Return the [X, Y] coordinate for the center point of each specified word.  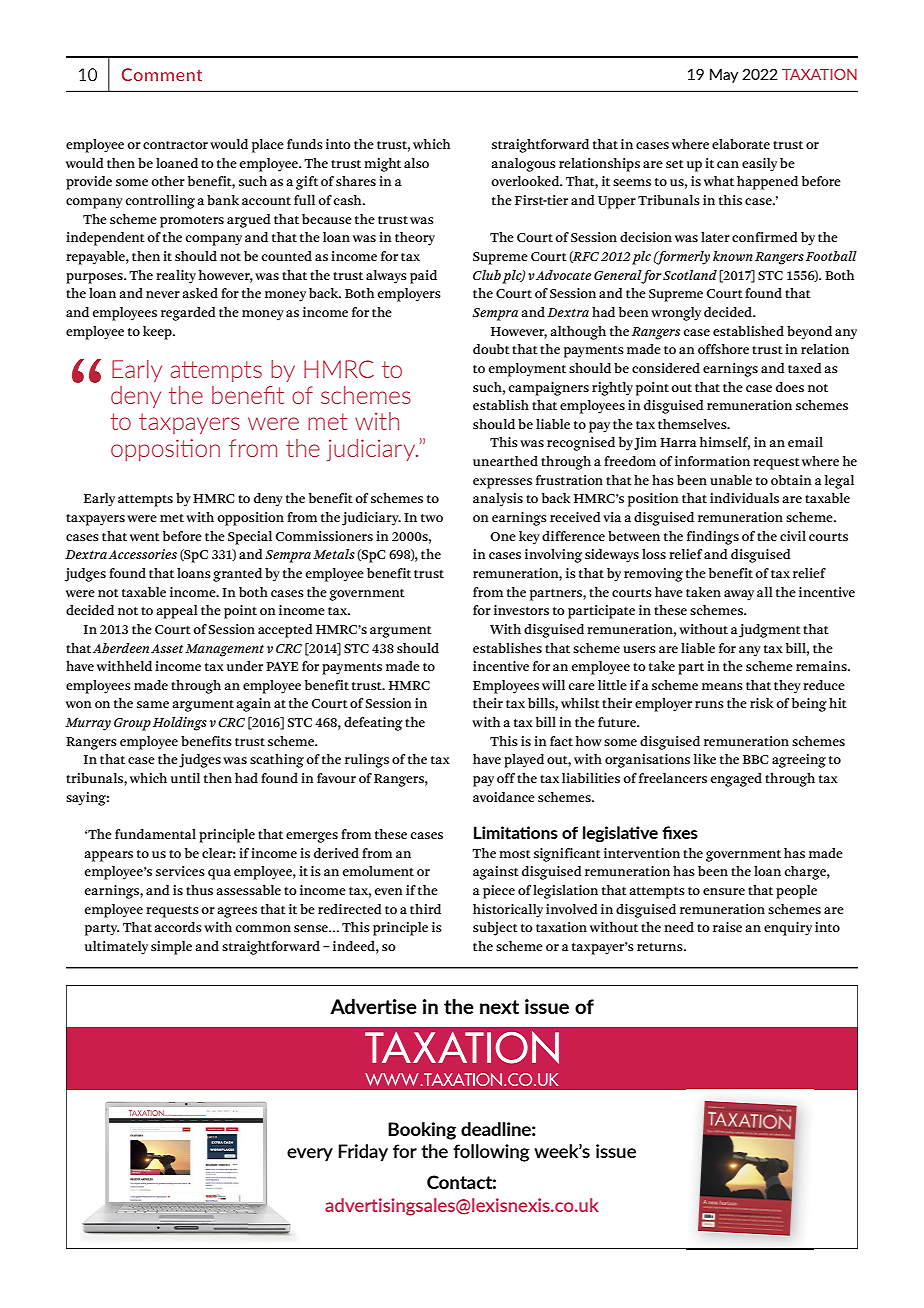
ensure [724, 891]
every [310, 1155]
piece [499, 892]
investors [521, 610]
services [180, 871]
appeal [176, 612]
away [739, 595]
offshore [723, 349]
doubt [491, 349]
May [724, 76]
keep [158, 333]
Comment [162, 74]
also [416, 163]
